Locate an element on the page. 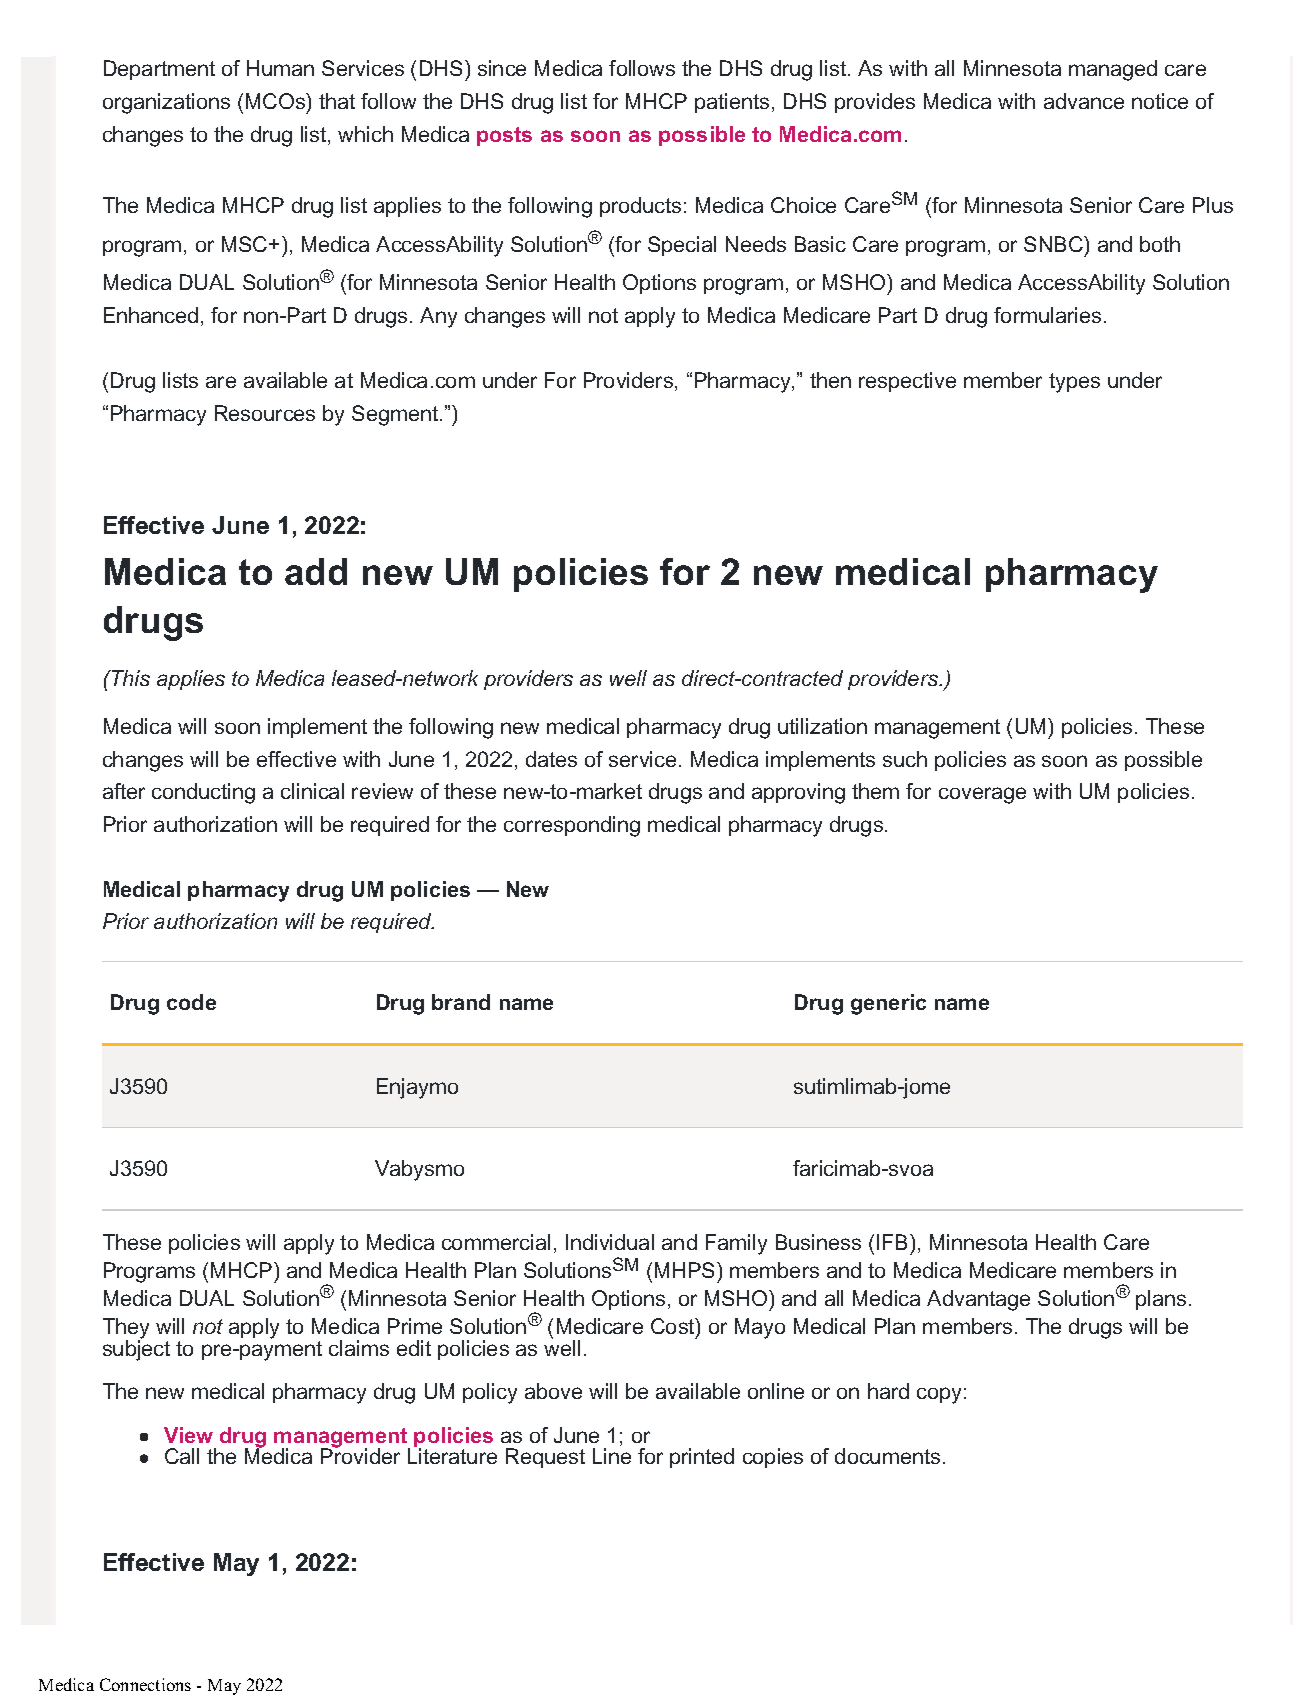 Image resolution: width=1315 pixels, height=1702 pixels. documents is located at coordinates (887, 1456).
